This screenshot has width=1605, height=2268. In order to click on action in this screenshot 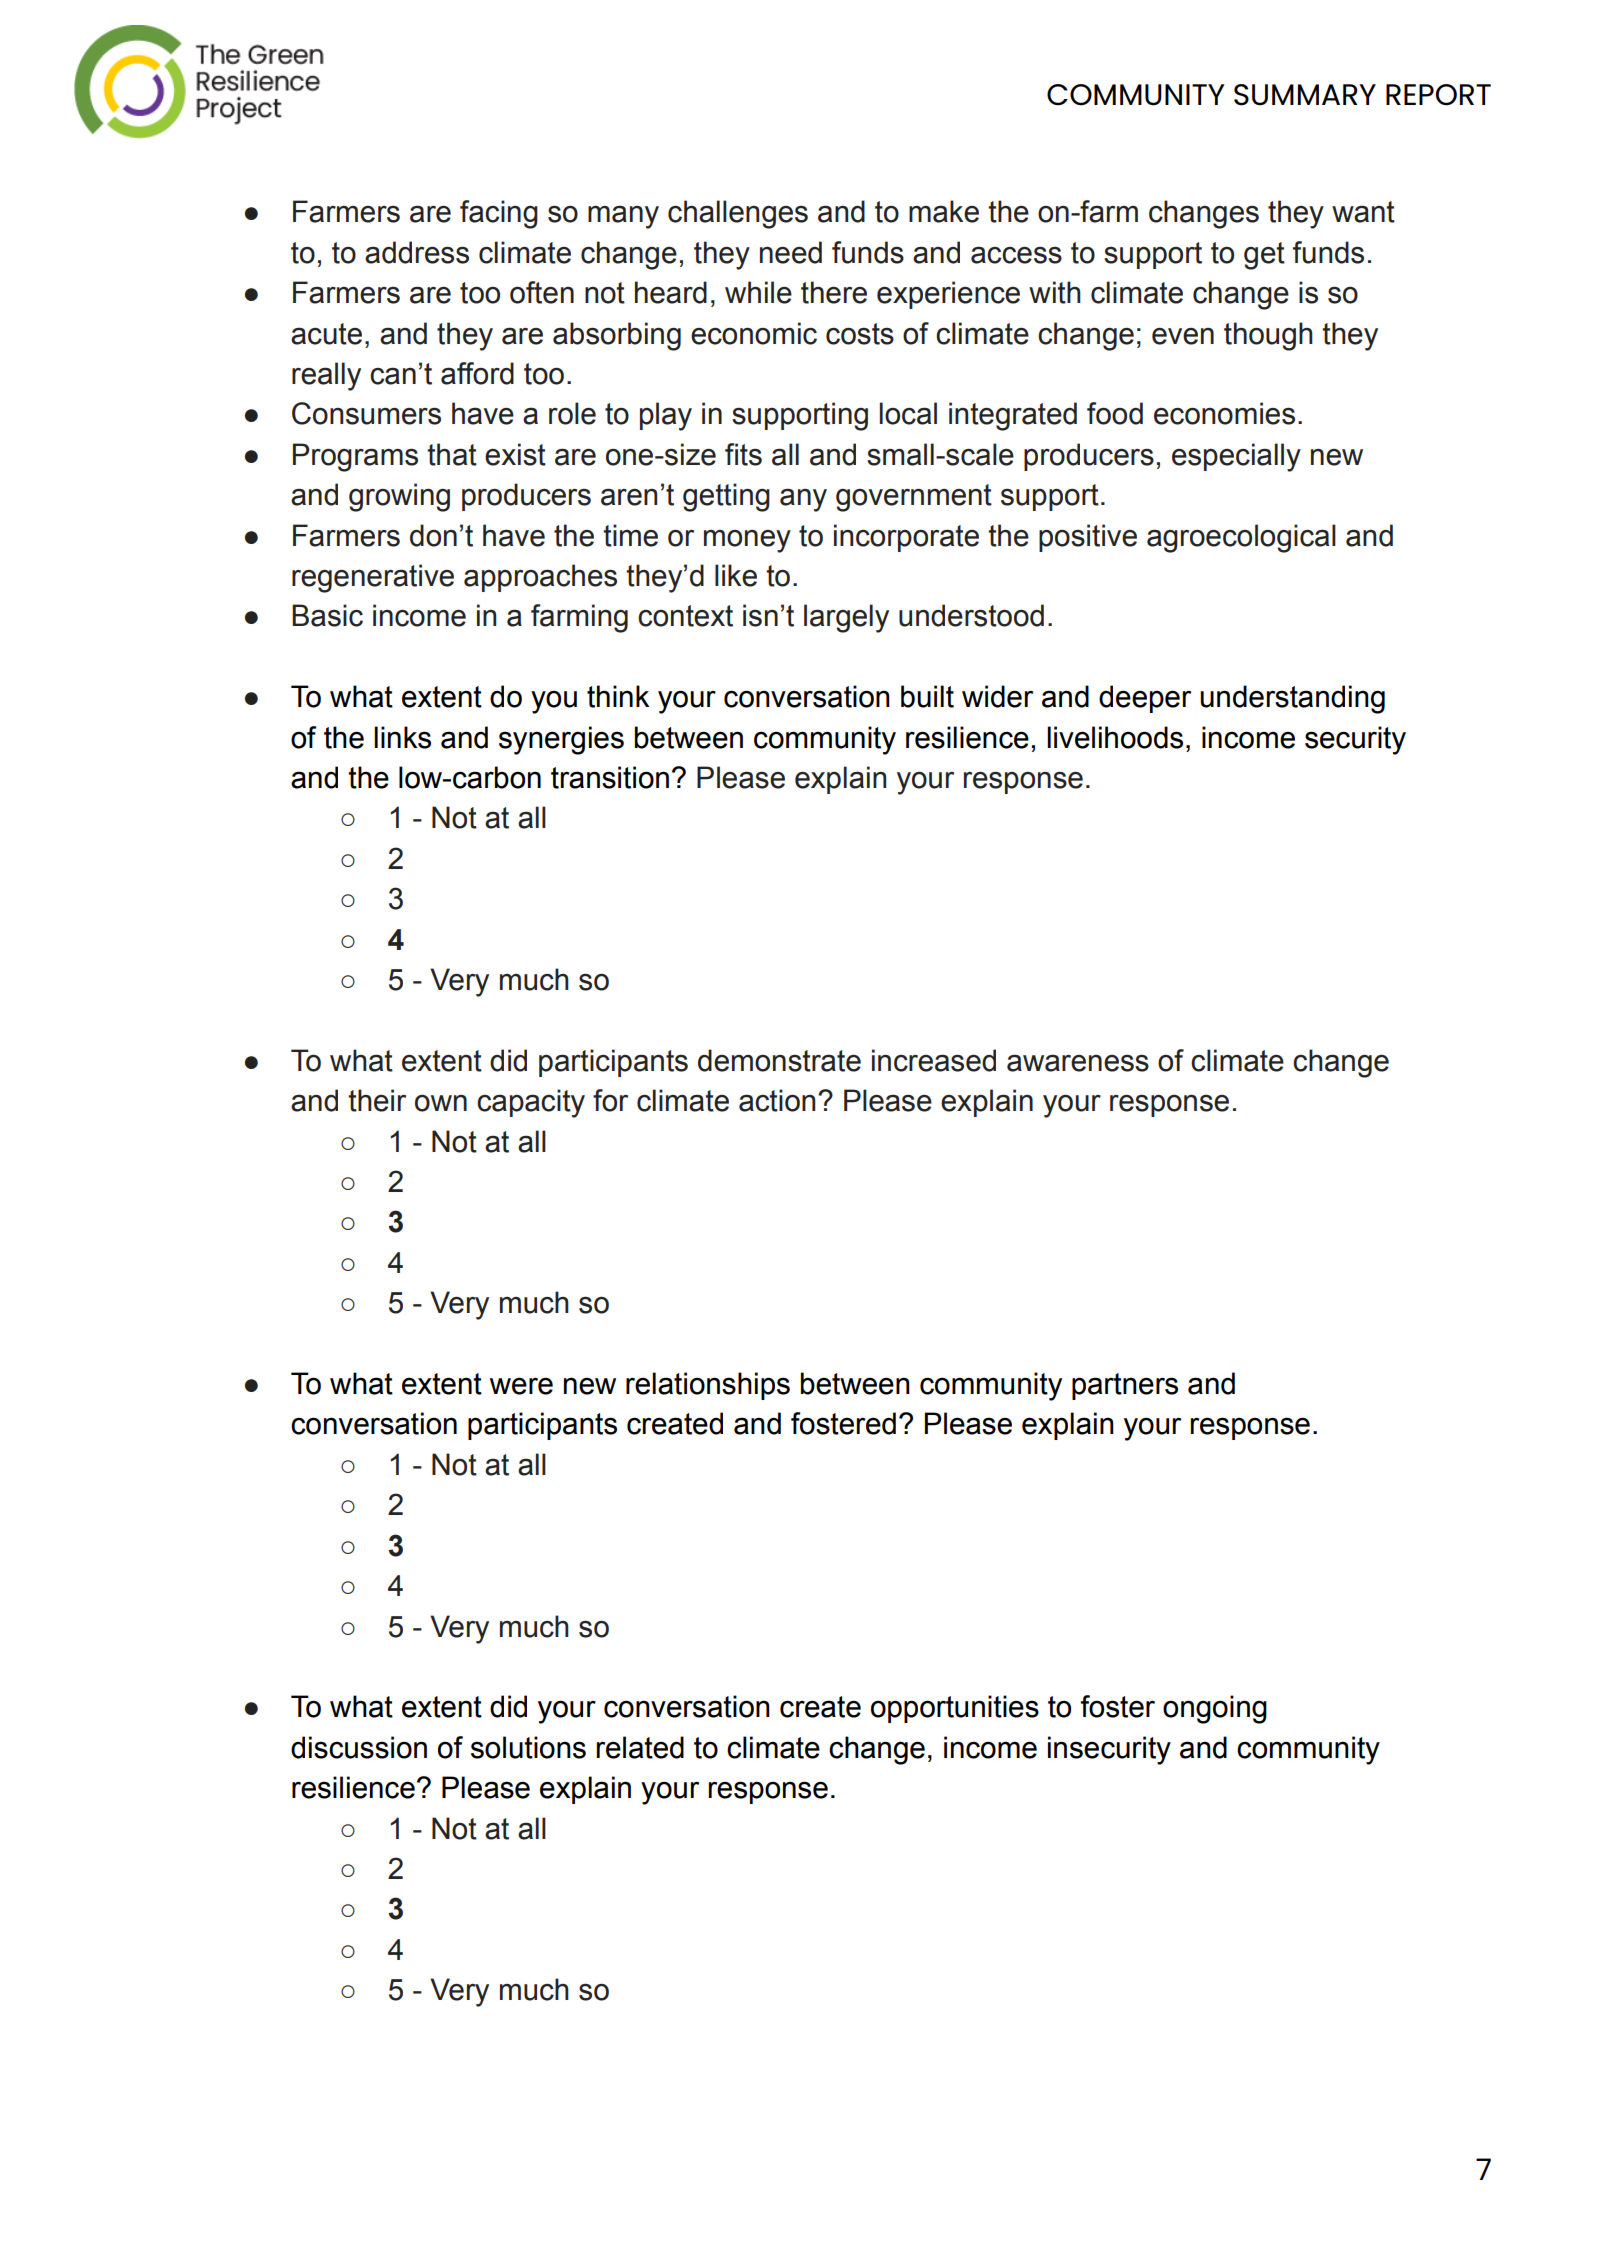, I will do `click(777, 1100)`.
